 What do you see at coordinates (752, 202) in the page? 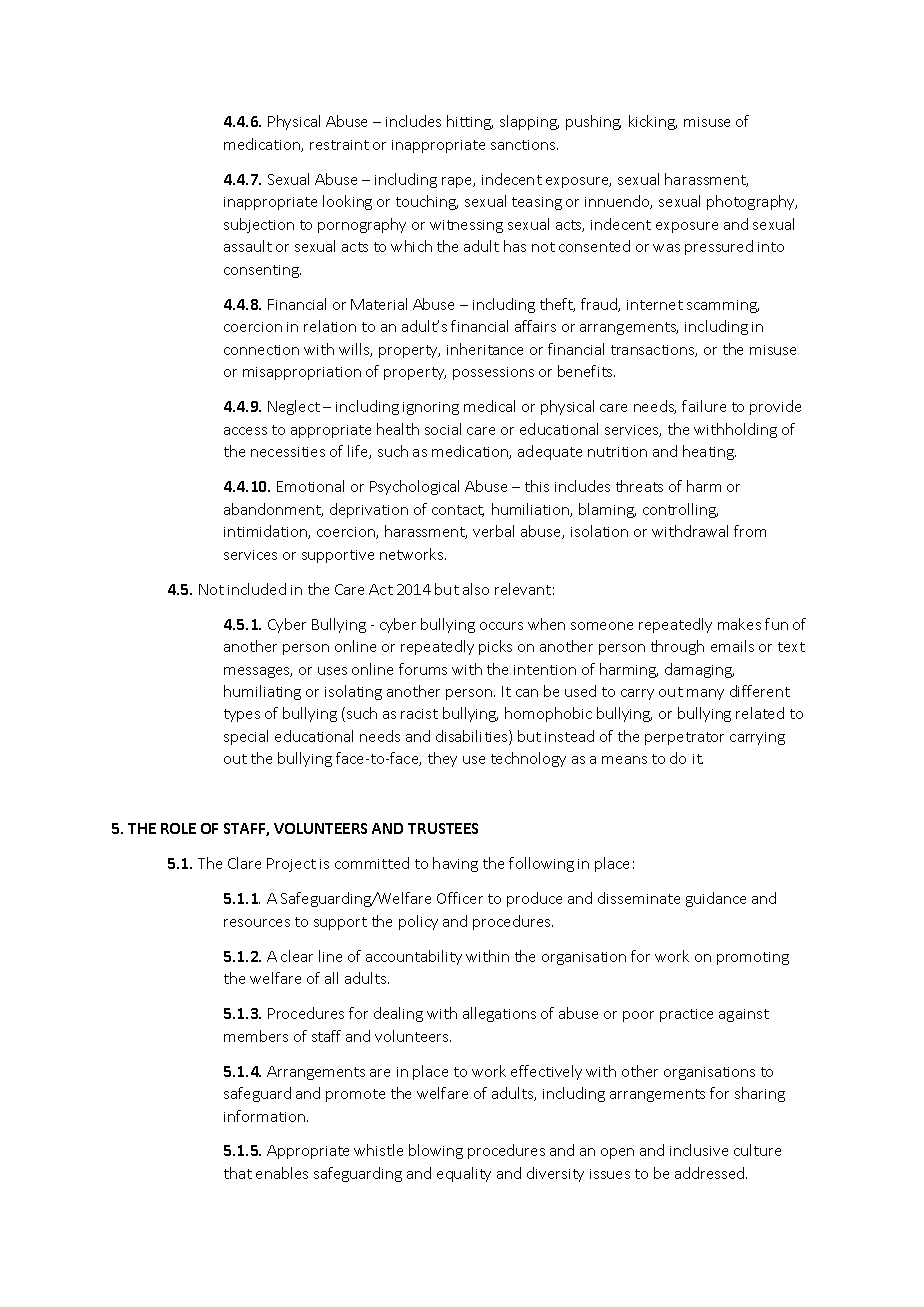
I see `photography` at bounding box center [752, 202].
